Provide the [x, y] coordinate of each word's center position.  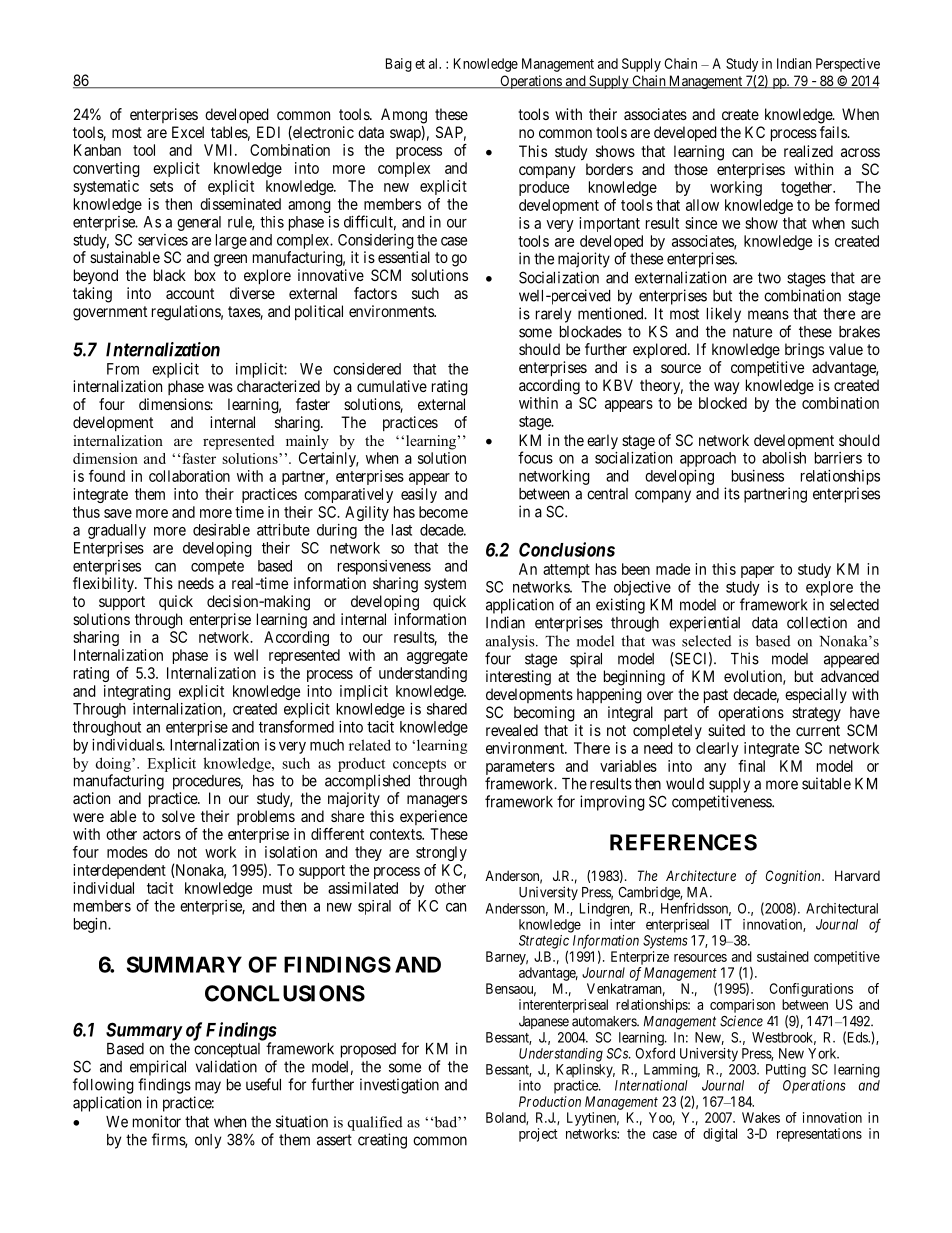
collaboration [189, 476]
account [190, 293]
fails [834, 132]
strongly [441, 853]
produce [544, 188]
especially [816, 695]
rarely [553, 315]
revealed [512, 730]
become [443, 512]
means [768, 315]
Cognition [794, 877]
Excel [188, 132]
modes [127, 852]
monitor [157, 1121]
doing [114, 764]
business [758, 476]
